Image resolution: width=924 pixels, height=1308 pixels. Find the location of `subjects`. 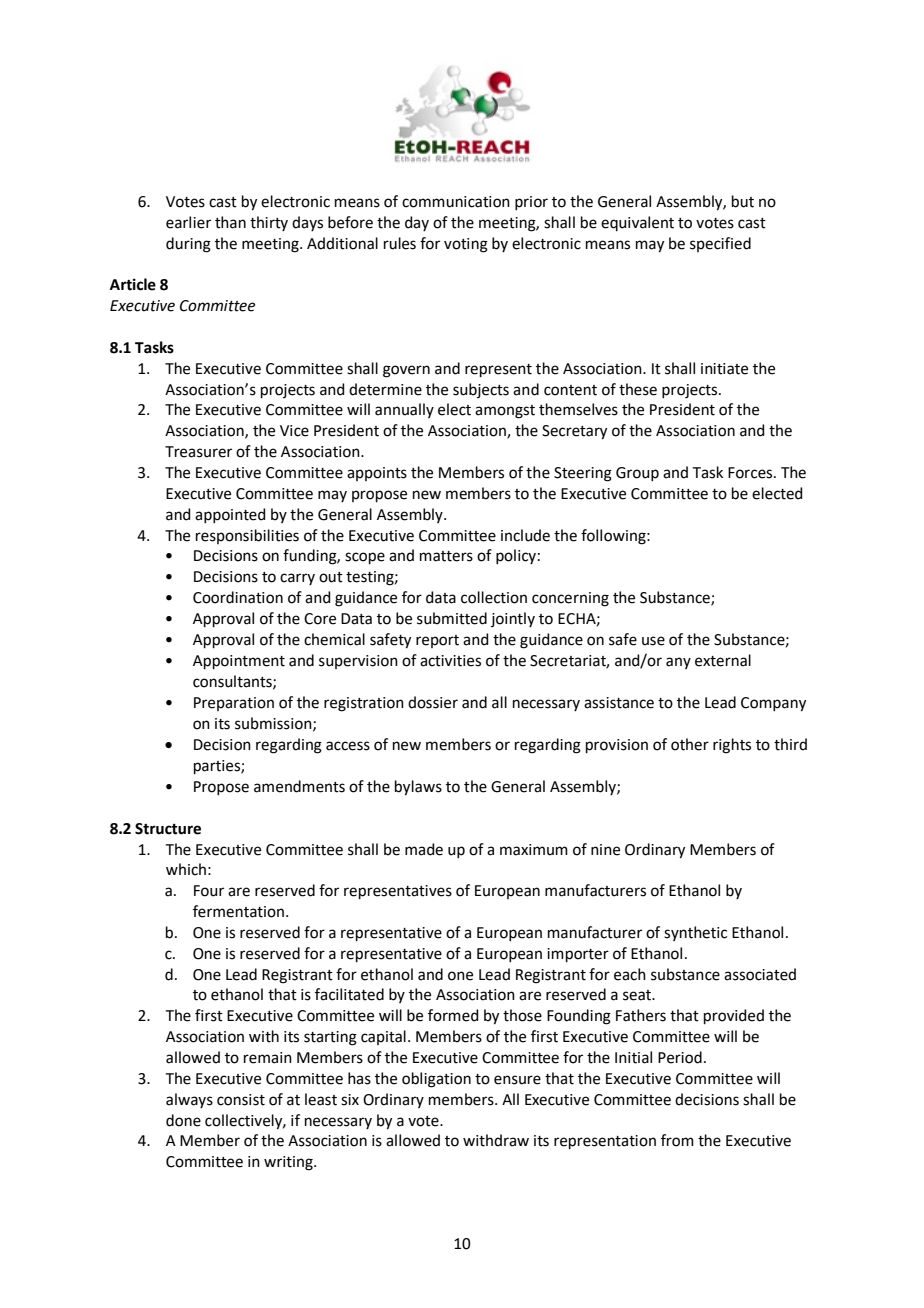

subjects is located at coordinates (481, 390).
